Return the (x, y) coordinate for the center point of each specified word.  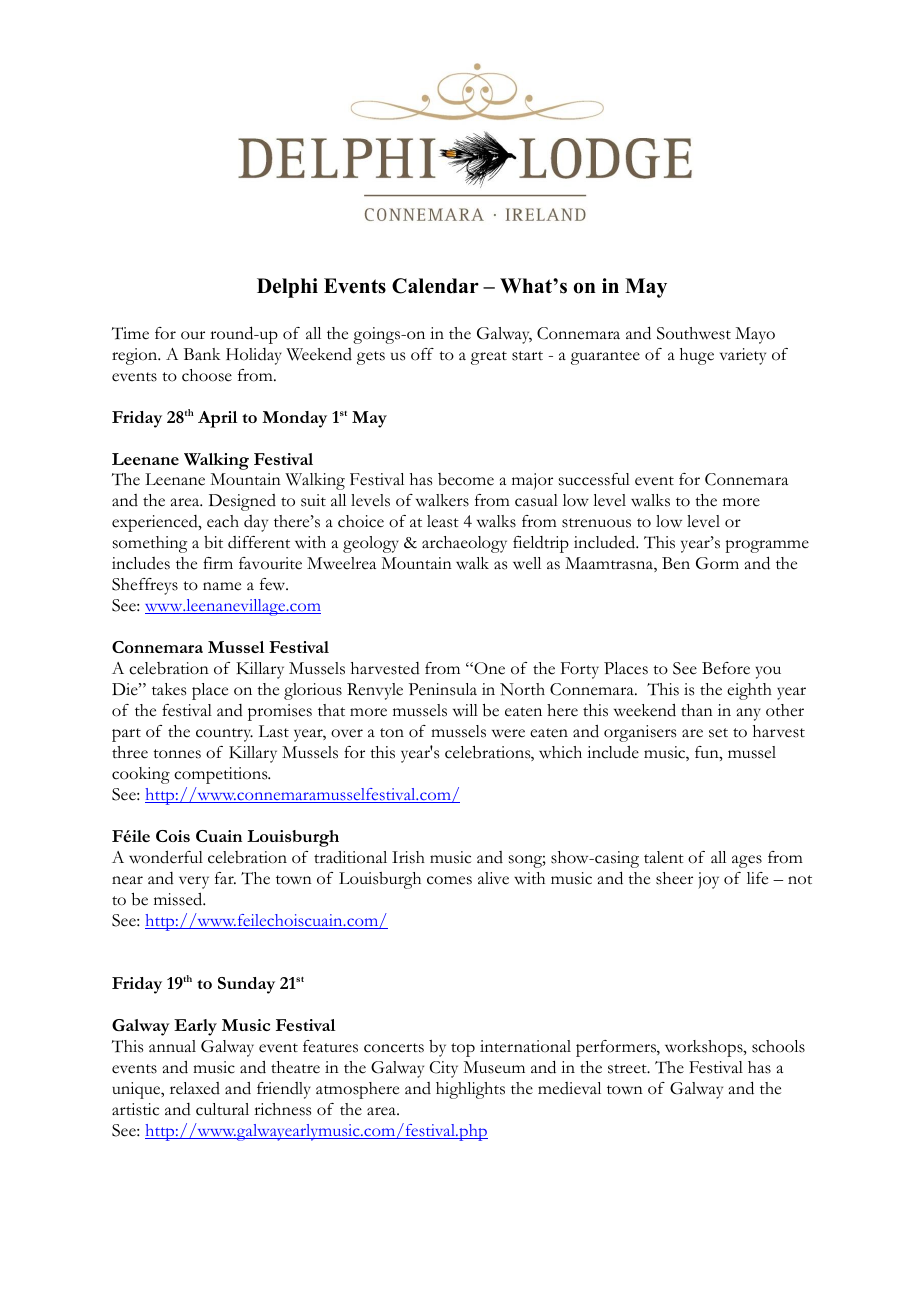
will (465, 710)
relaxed (195, 1088)
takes (169, 689)
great (489, 358)
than (697, 710)
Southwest (694, 333)
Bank (202, 354)
